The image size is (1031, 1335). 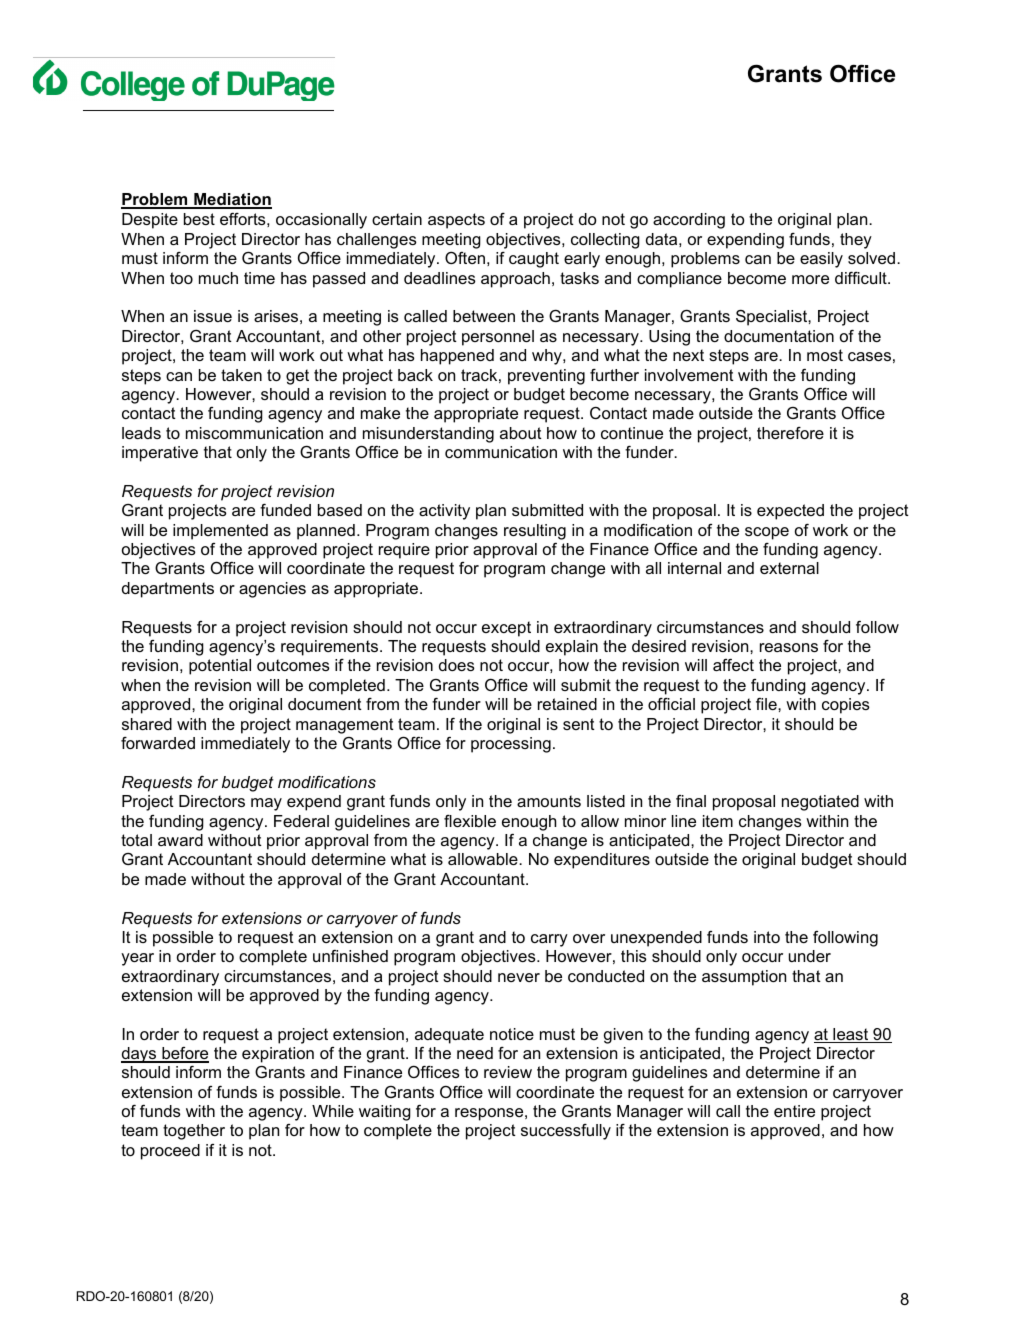 I want to click on never, so click(x=519, y=977).
